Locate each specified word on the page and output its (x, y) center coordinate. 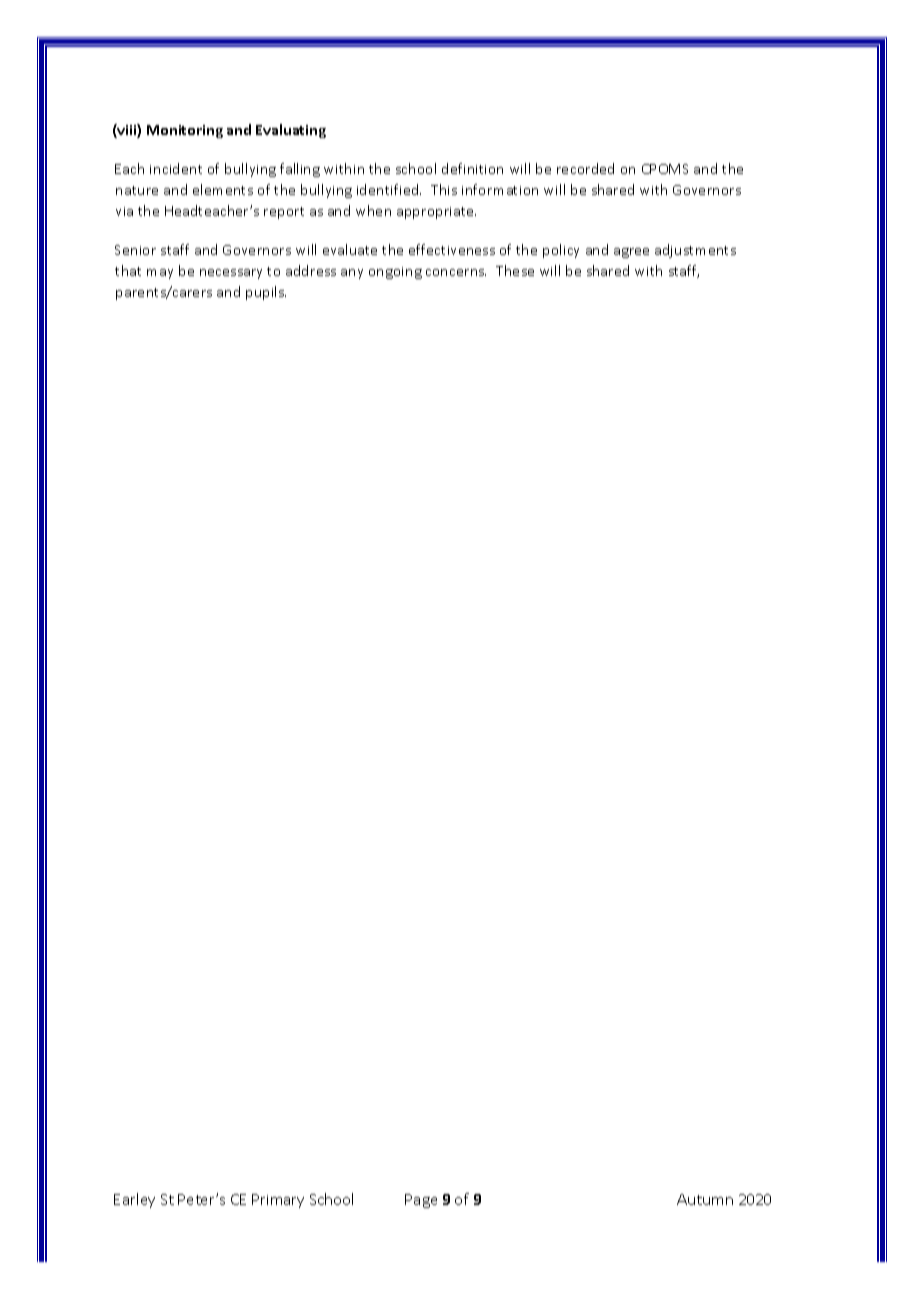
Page (421, 1201)
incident (176, 168)
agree (631, 253)
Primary (278, 1201)
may (160, 274)
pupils (266, 293)
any (352, 274)
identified (389, 189)
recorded (585, 168)
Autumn (705, 1199)
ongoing (395, 273)
